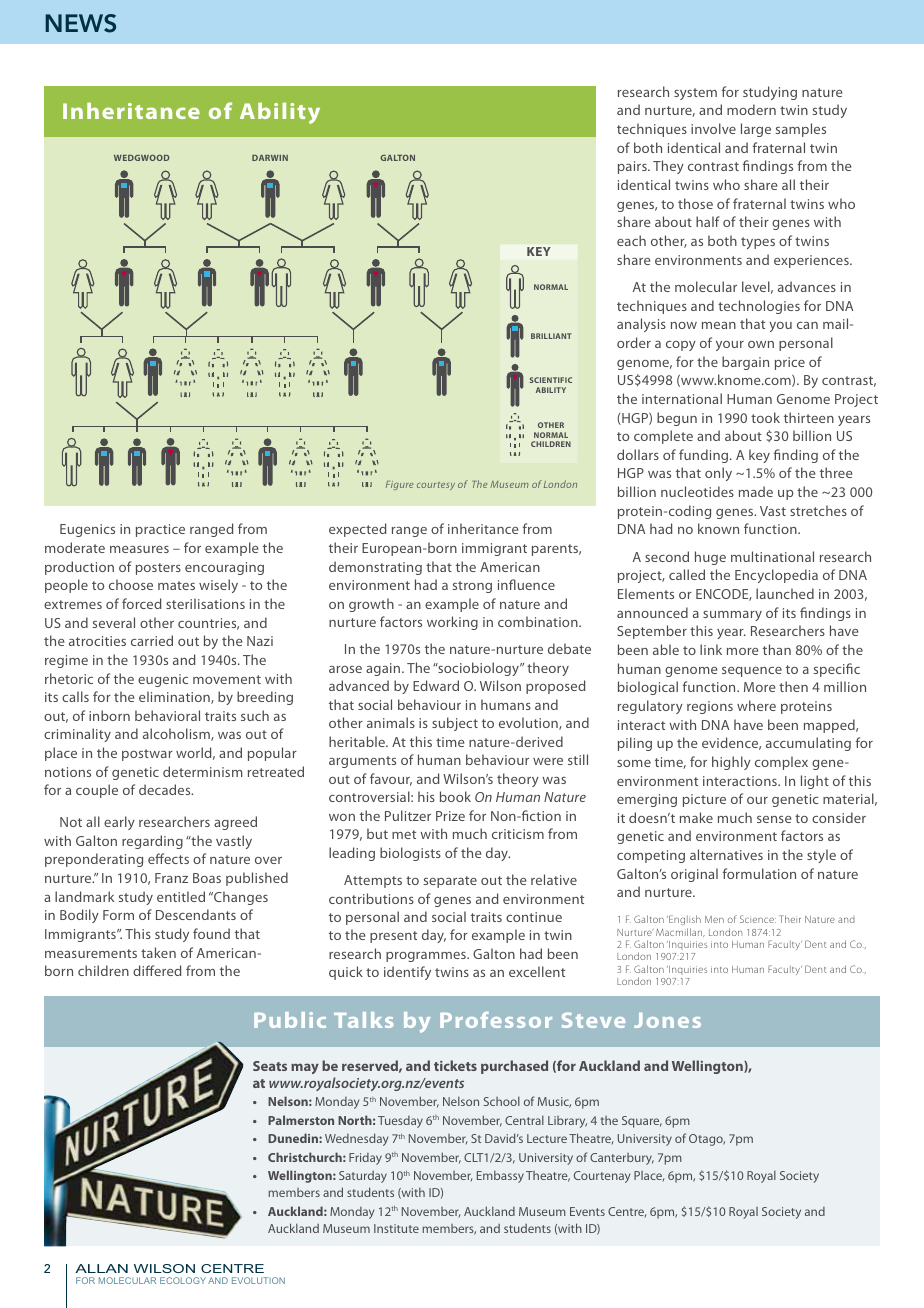  What do you see at coordinates (551, 336) in the screenshot?
I see `BRILLIANT` at bounding box center [551, 336].
